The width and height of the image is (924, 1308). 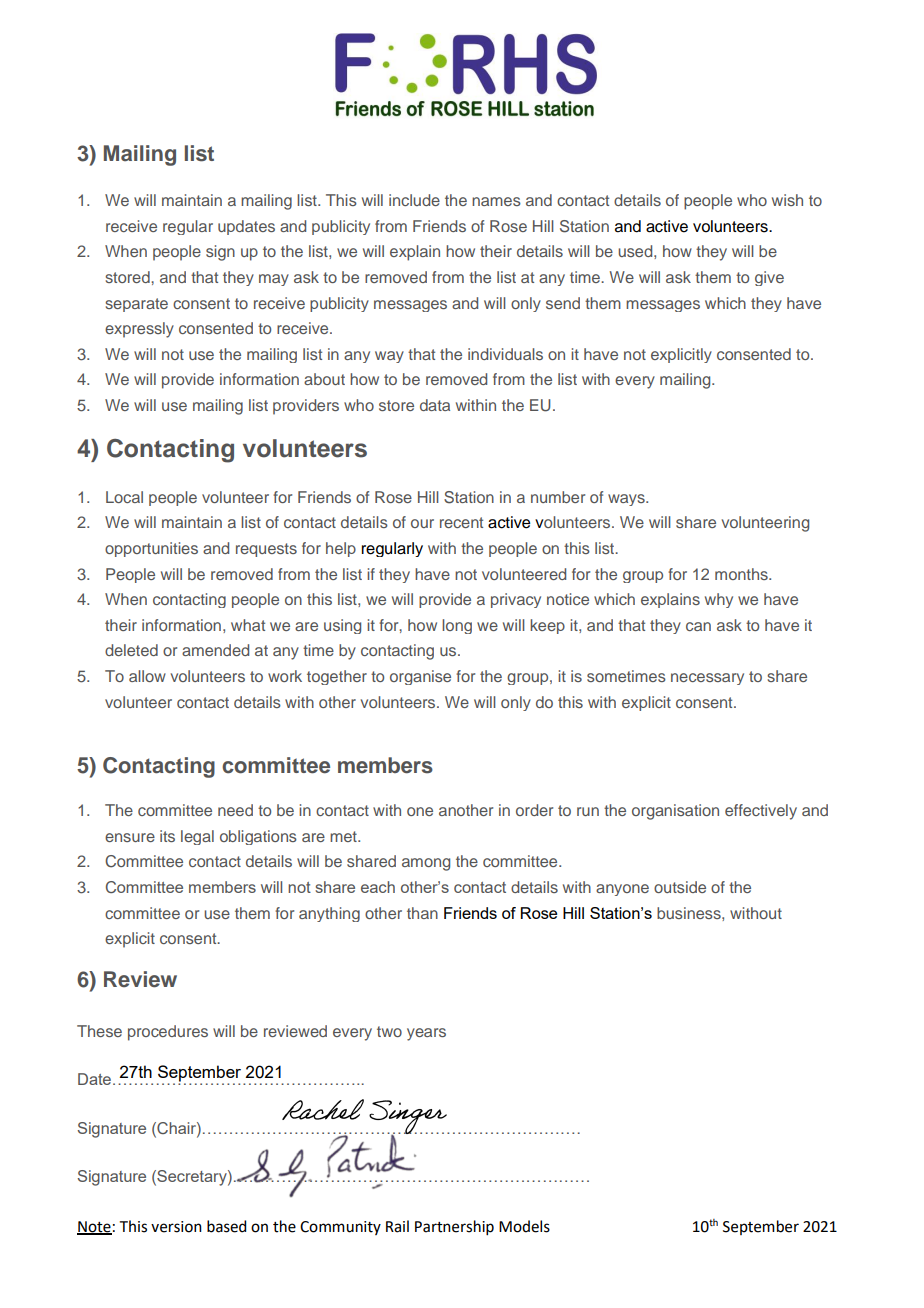 I want to click on Models, so click(x=524, y=1226).
